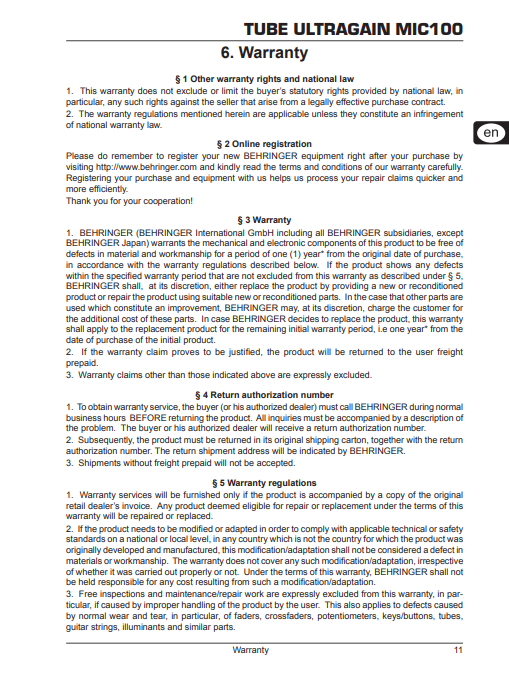 Image resolution: width=509 pixels, height=687 pixels. I want to click on during, so click(421, 407).
